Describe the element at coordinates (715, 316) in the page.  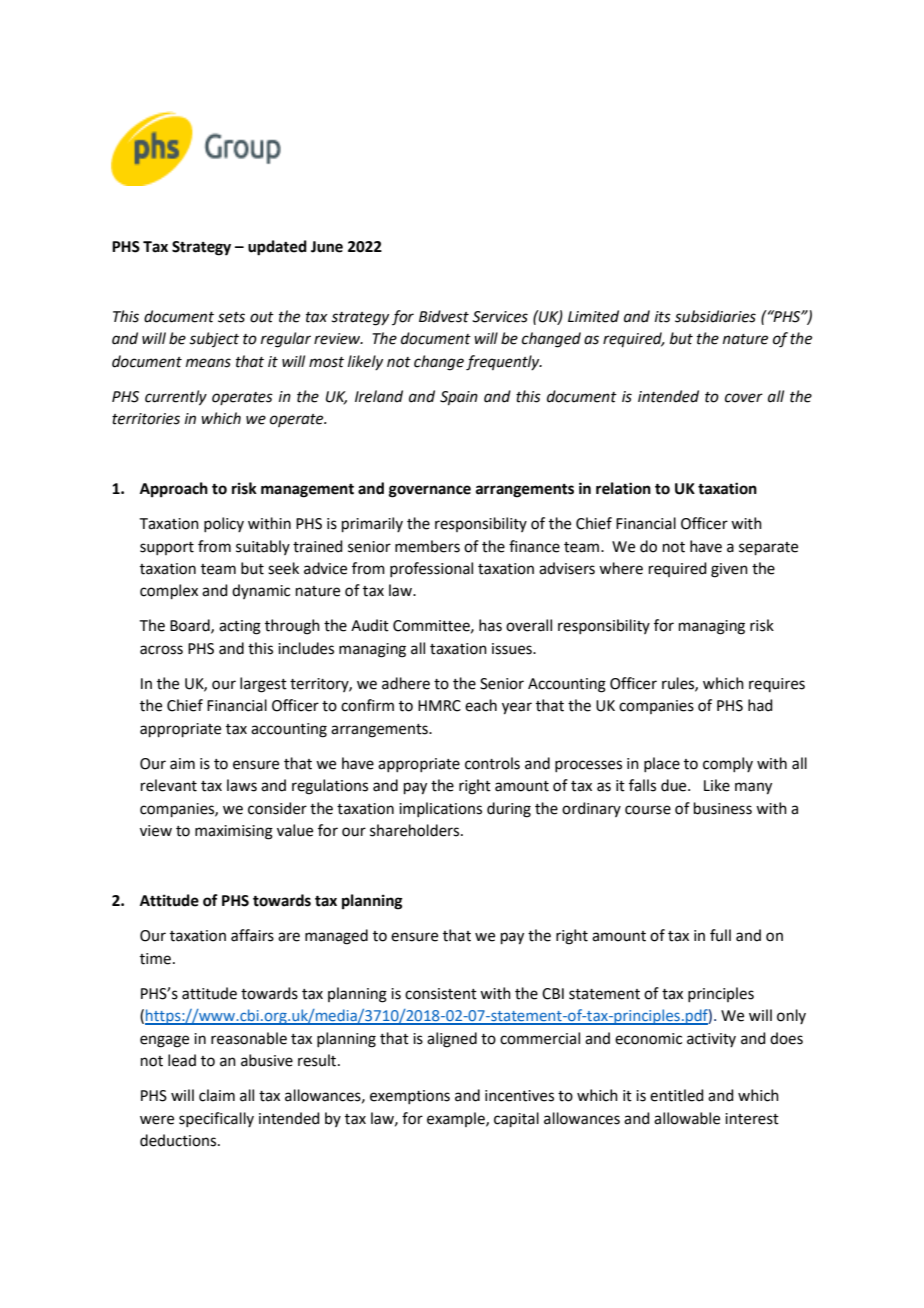
I see `subsidiaries` at that location.
